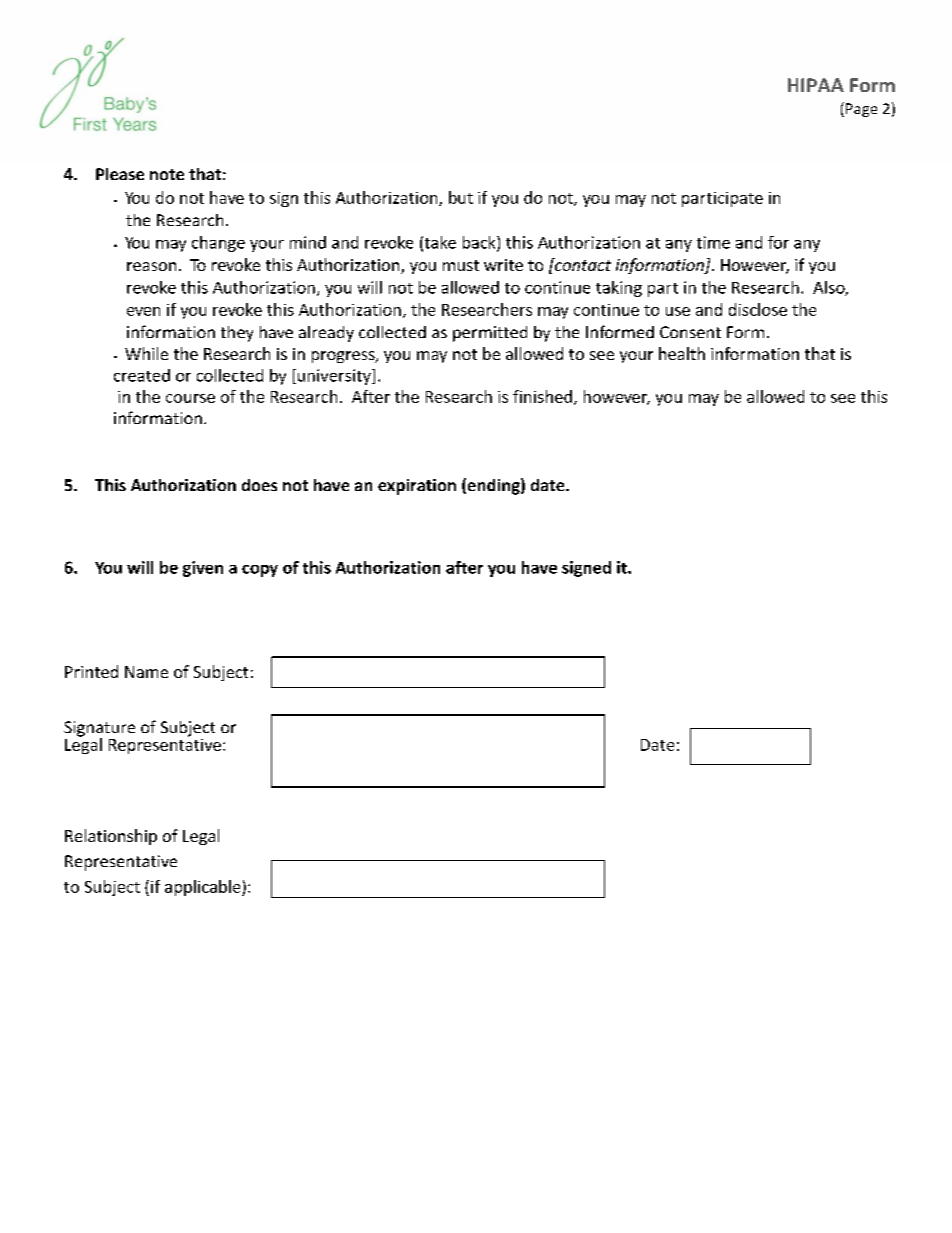 The height and width of the screenshot is (1233, 952). I want to click on HIPAA, so click(816, 85).
